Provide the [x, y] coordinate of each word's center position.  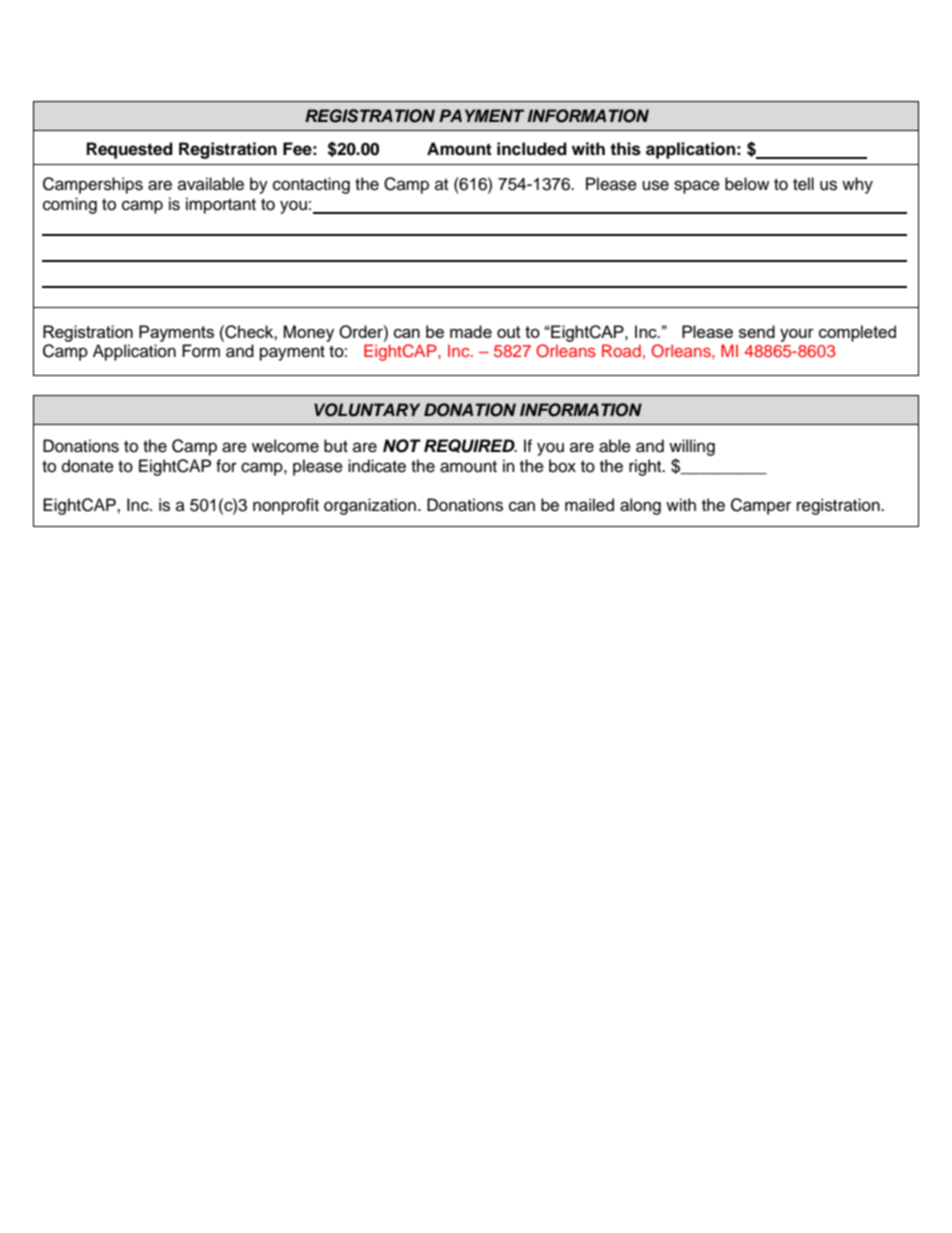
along [640, 506]
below [747, 184]
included [532, 149]
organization [370, 506]
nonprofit [286, 506]
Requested [130, 150]
